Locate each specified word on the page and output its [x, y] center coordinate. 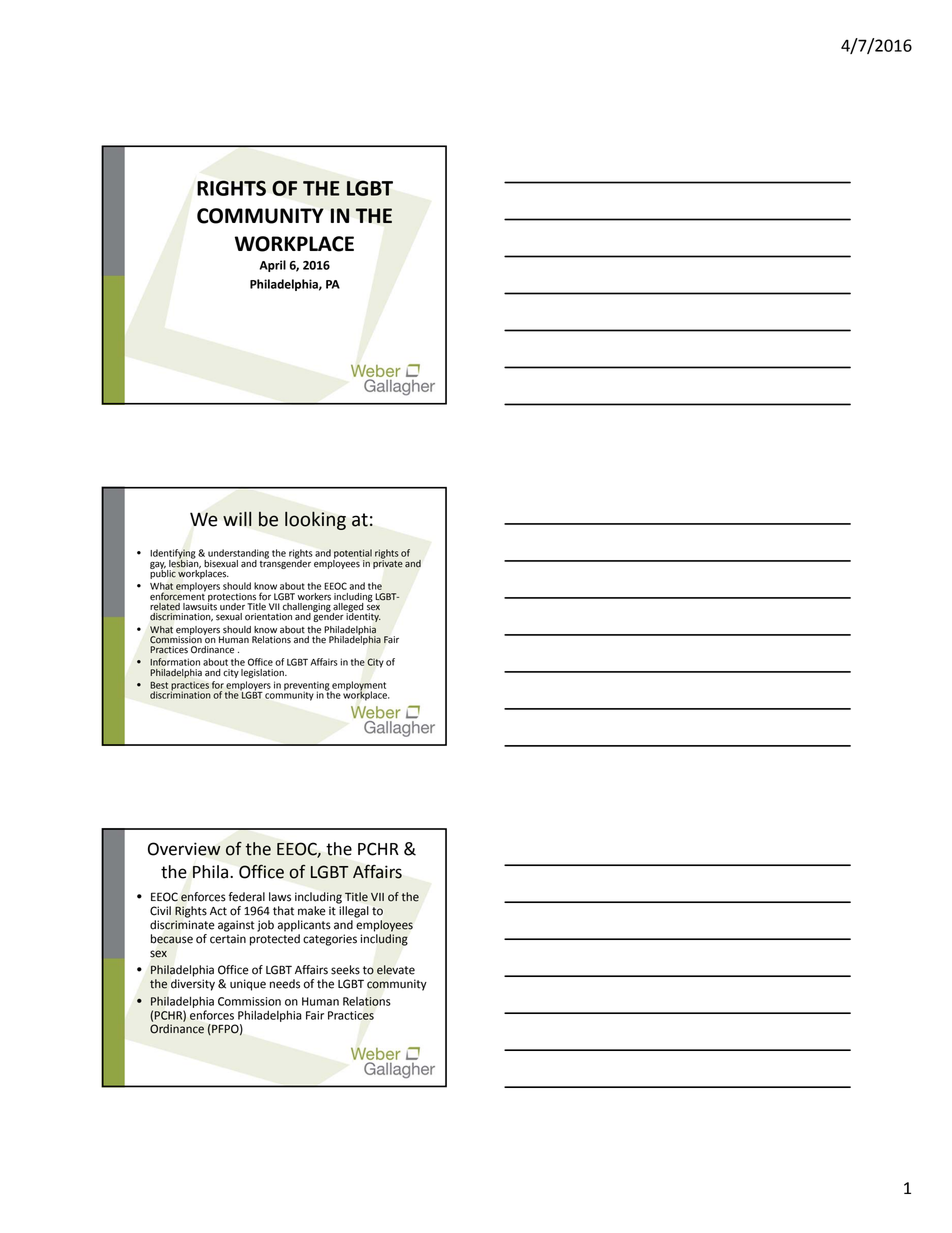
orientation [268, 617]
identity [363, 616]
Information [175, 662]
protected [275, 940]
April [272, 266]
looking [315, 520]
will [237, 518]
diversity [193, 985]
